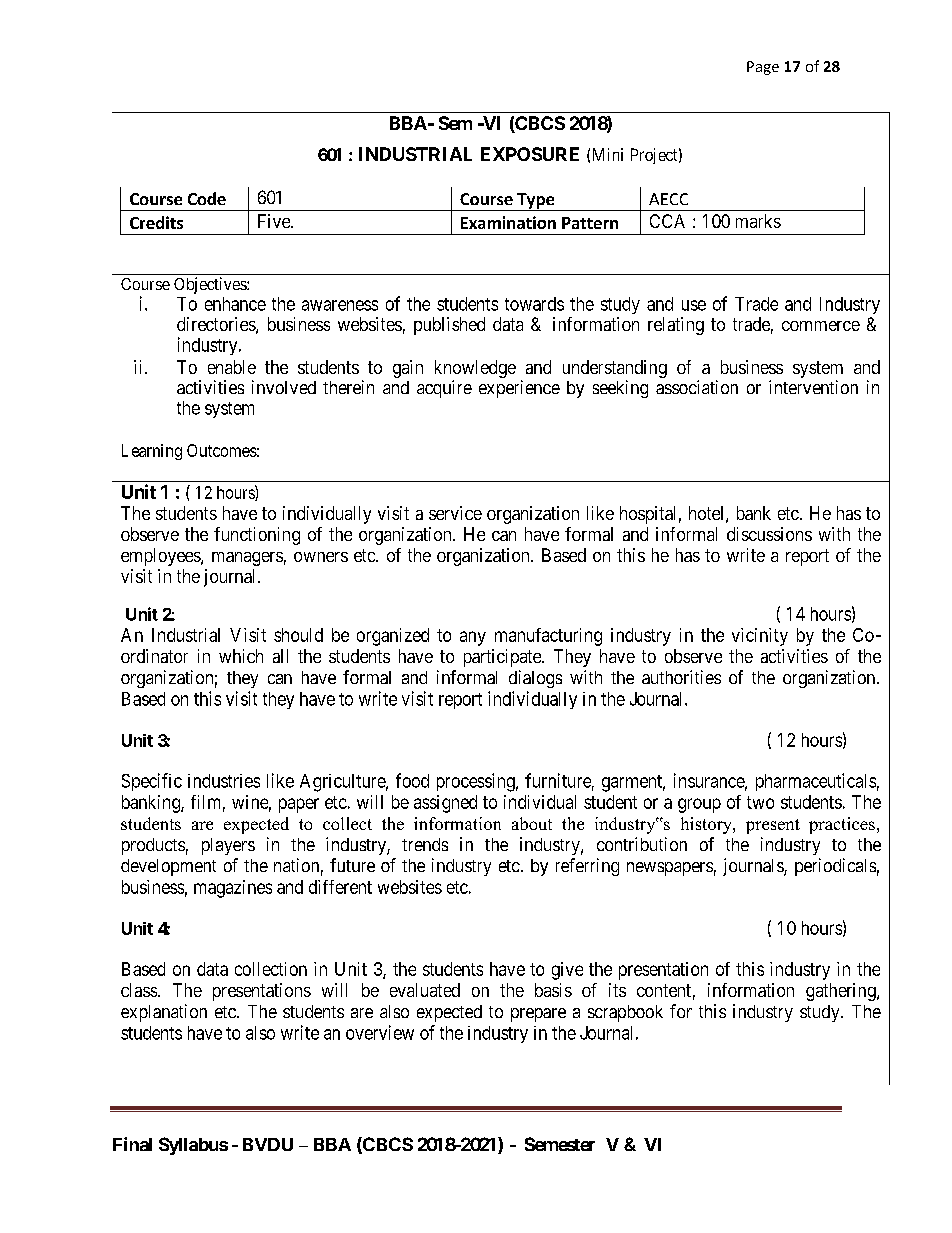 The image size is (952, 1233). I want to click on Learning, so click(152, 452).
